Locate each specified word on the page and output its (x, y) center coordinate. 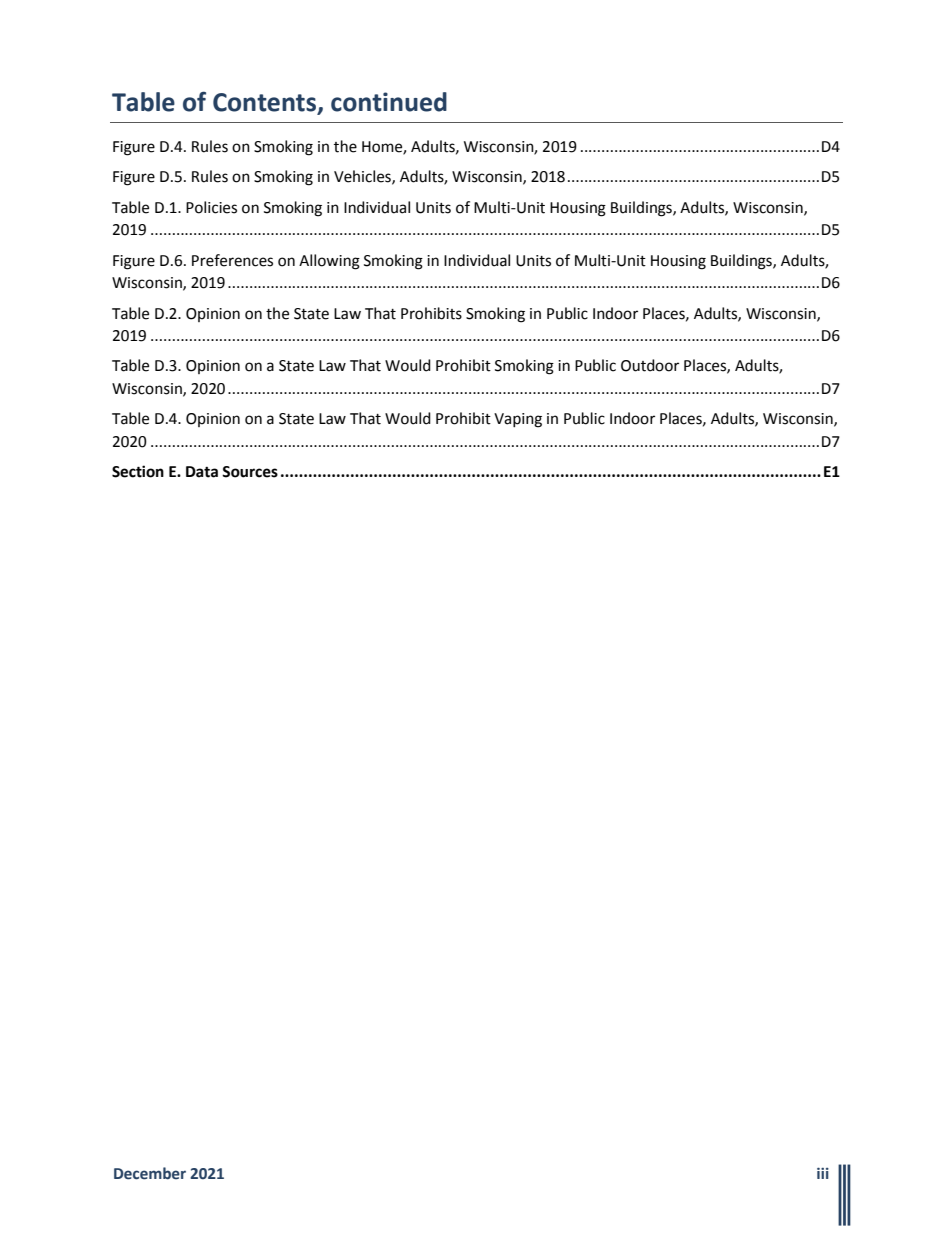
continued (389, 102)
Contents (265, 103)
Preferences (232, 260)
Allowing (329, 262)
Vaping (518, 420)
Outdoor (650, 365)
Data (202, 472)
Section (138, 471)
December (150, 1173)
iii (823, 1173)
